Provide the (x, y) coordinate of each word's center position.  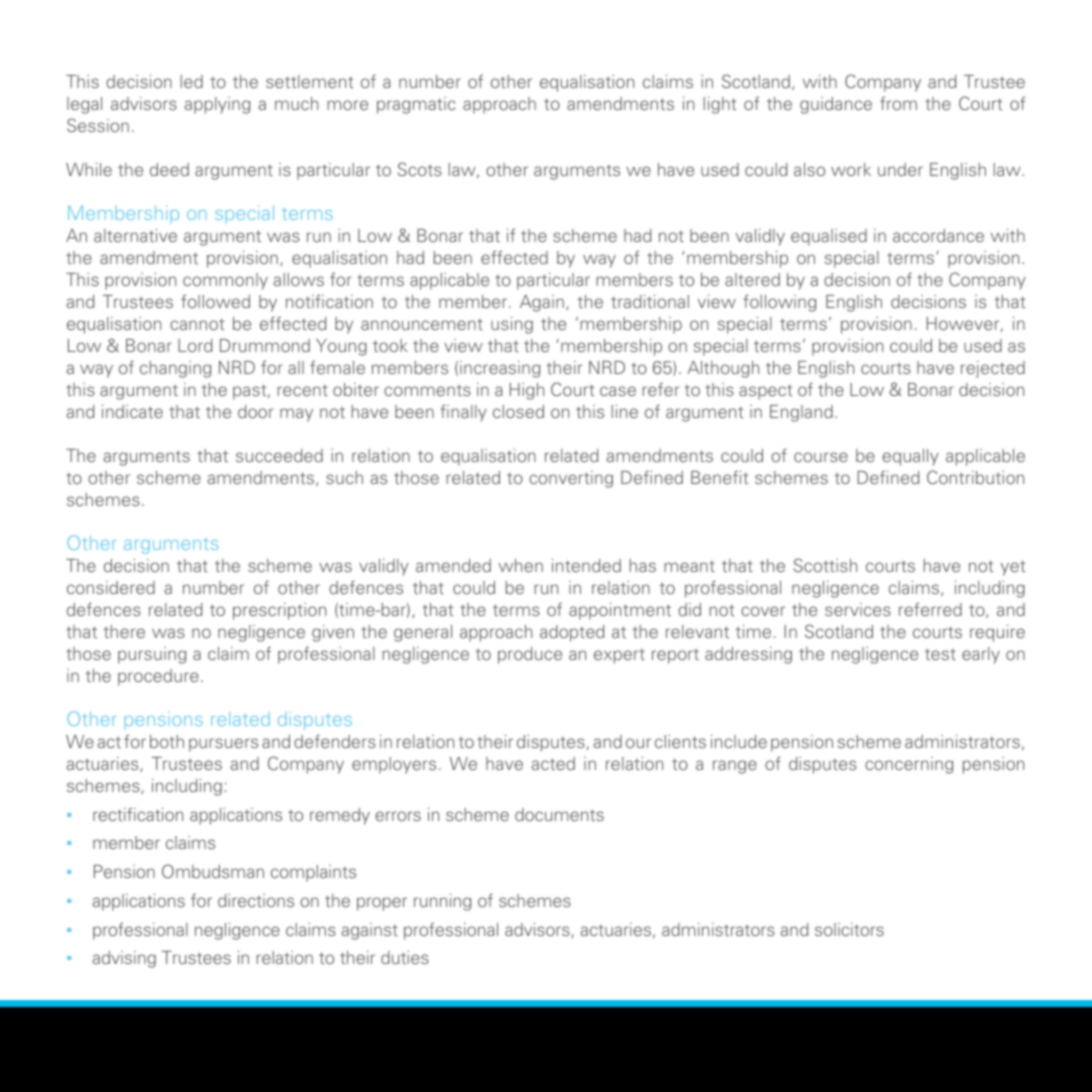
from (898, 103)
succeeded (279, 455)
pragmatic (416, 105)
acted (553, 763)
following (779, 303)
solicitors (849, 929)
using (512, 325)
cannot (197, 324)
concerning (909, 765)
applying (217, 105)
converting (571, 479)
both (167, 741)
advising (124, 959)
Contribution (975, 477)
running (442, 902)
